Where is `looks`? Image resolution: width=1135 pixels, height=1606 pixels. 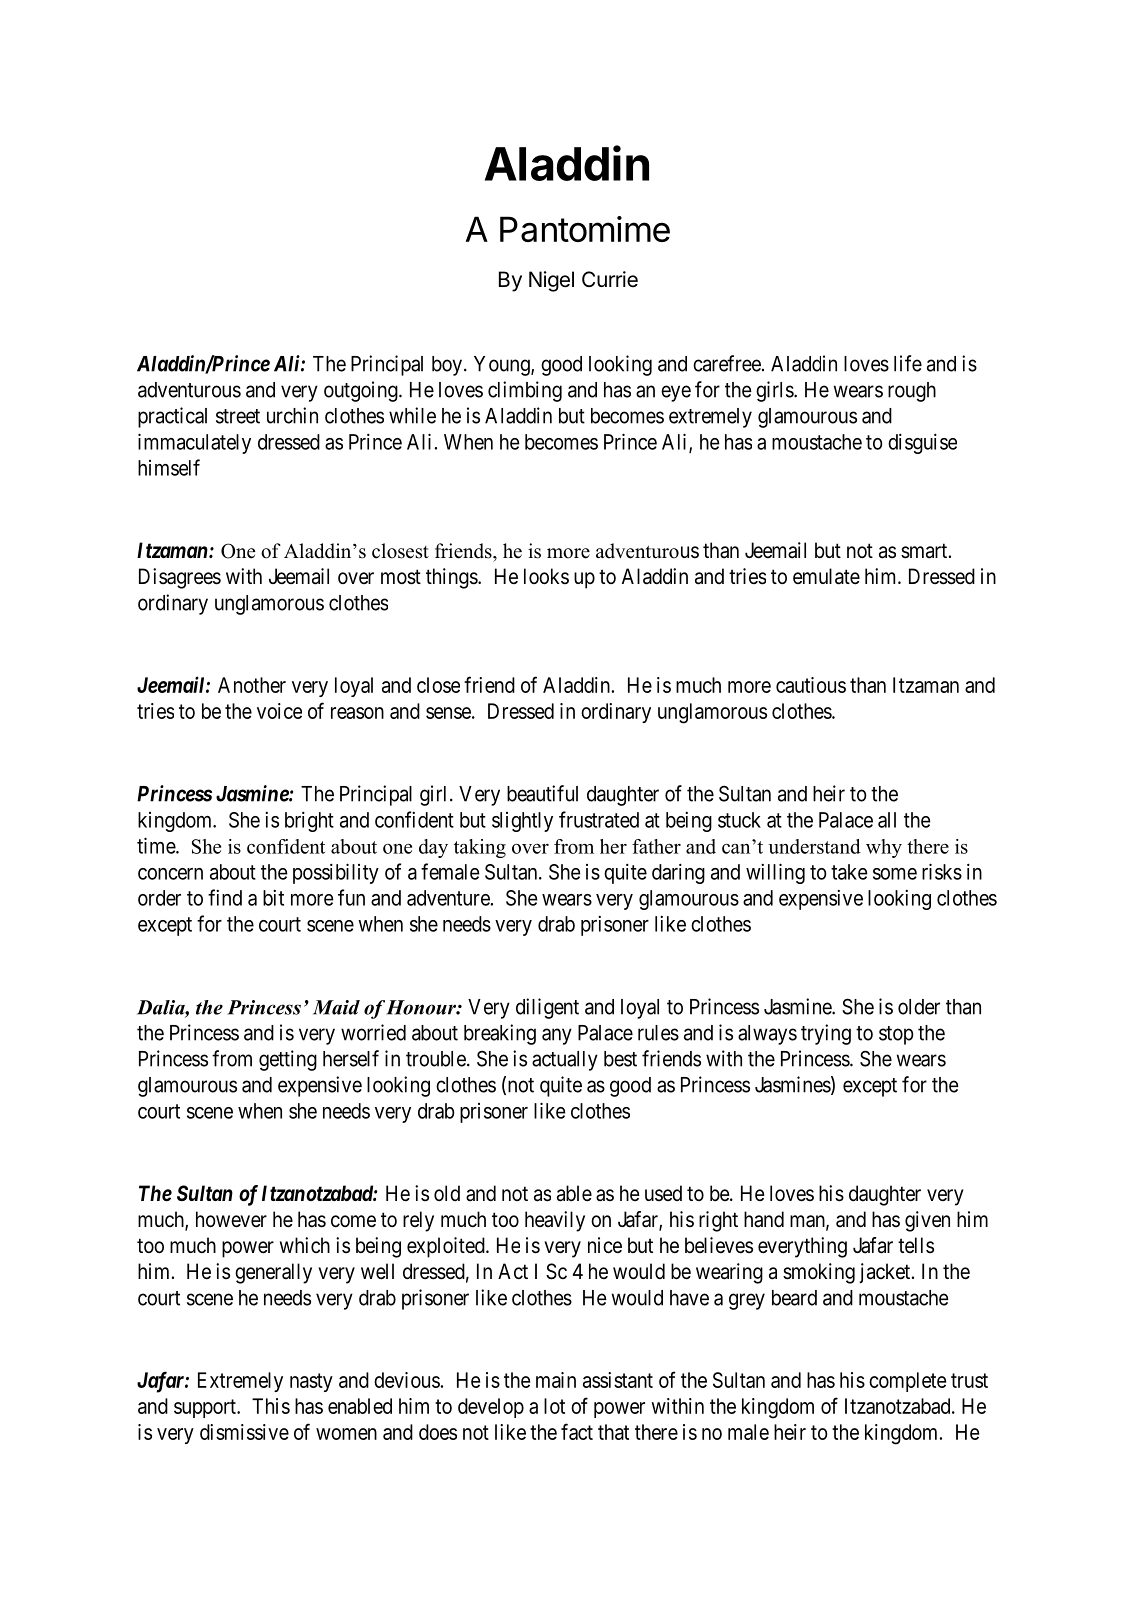
looks is located at coordinates (546, 576).
